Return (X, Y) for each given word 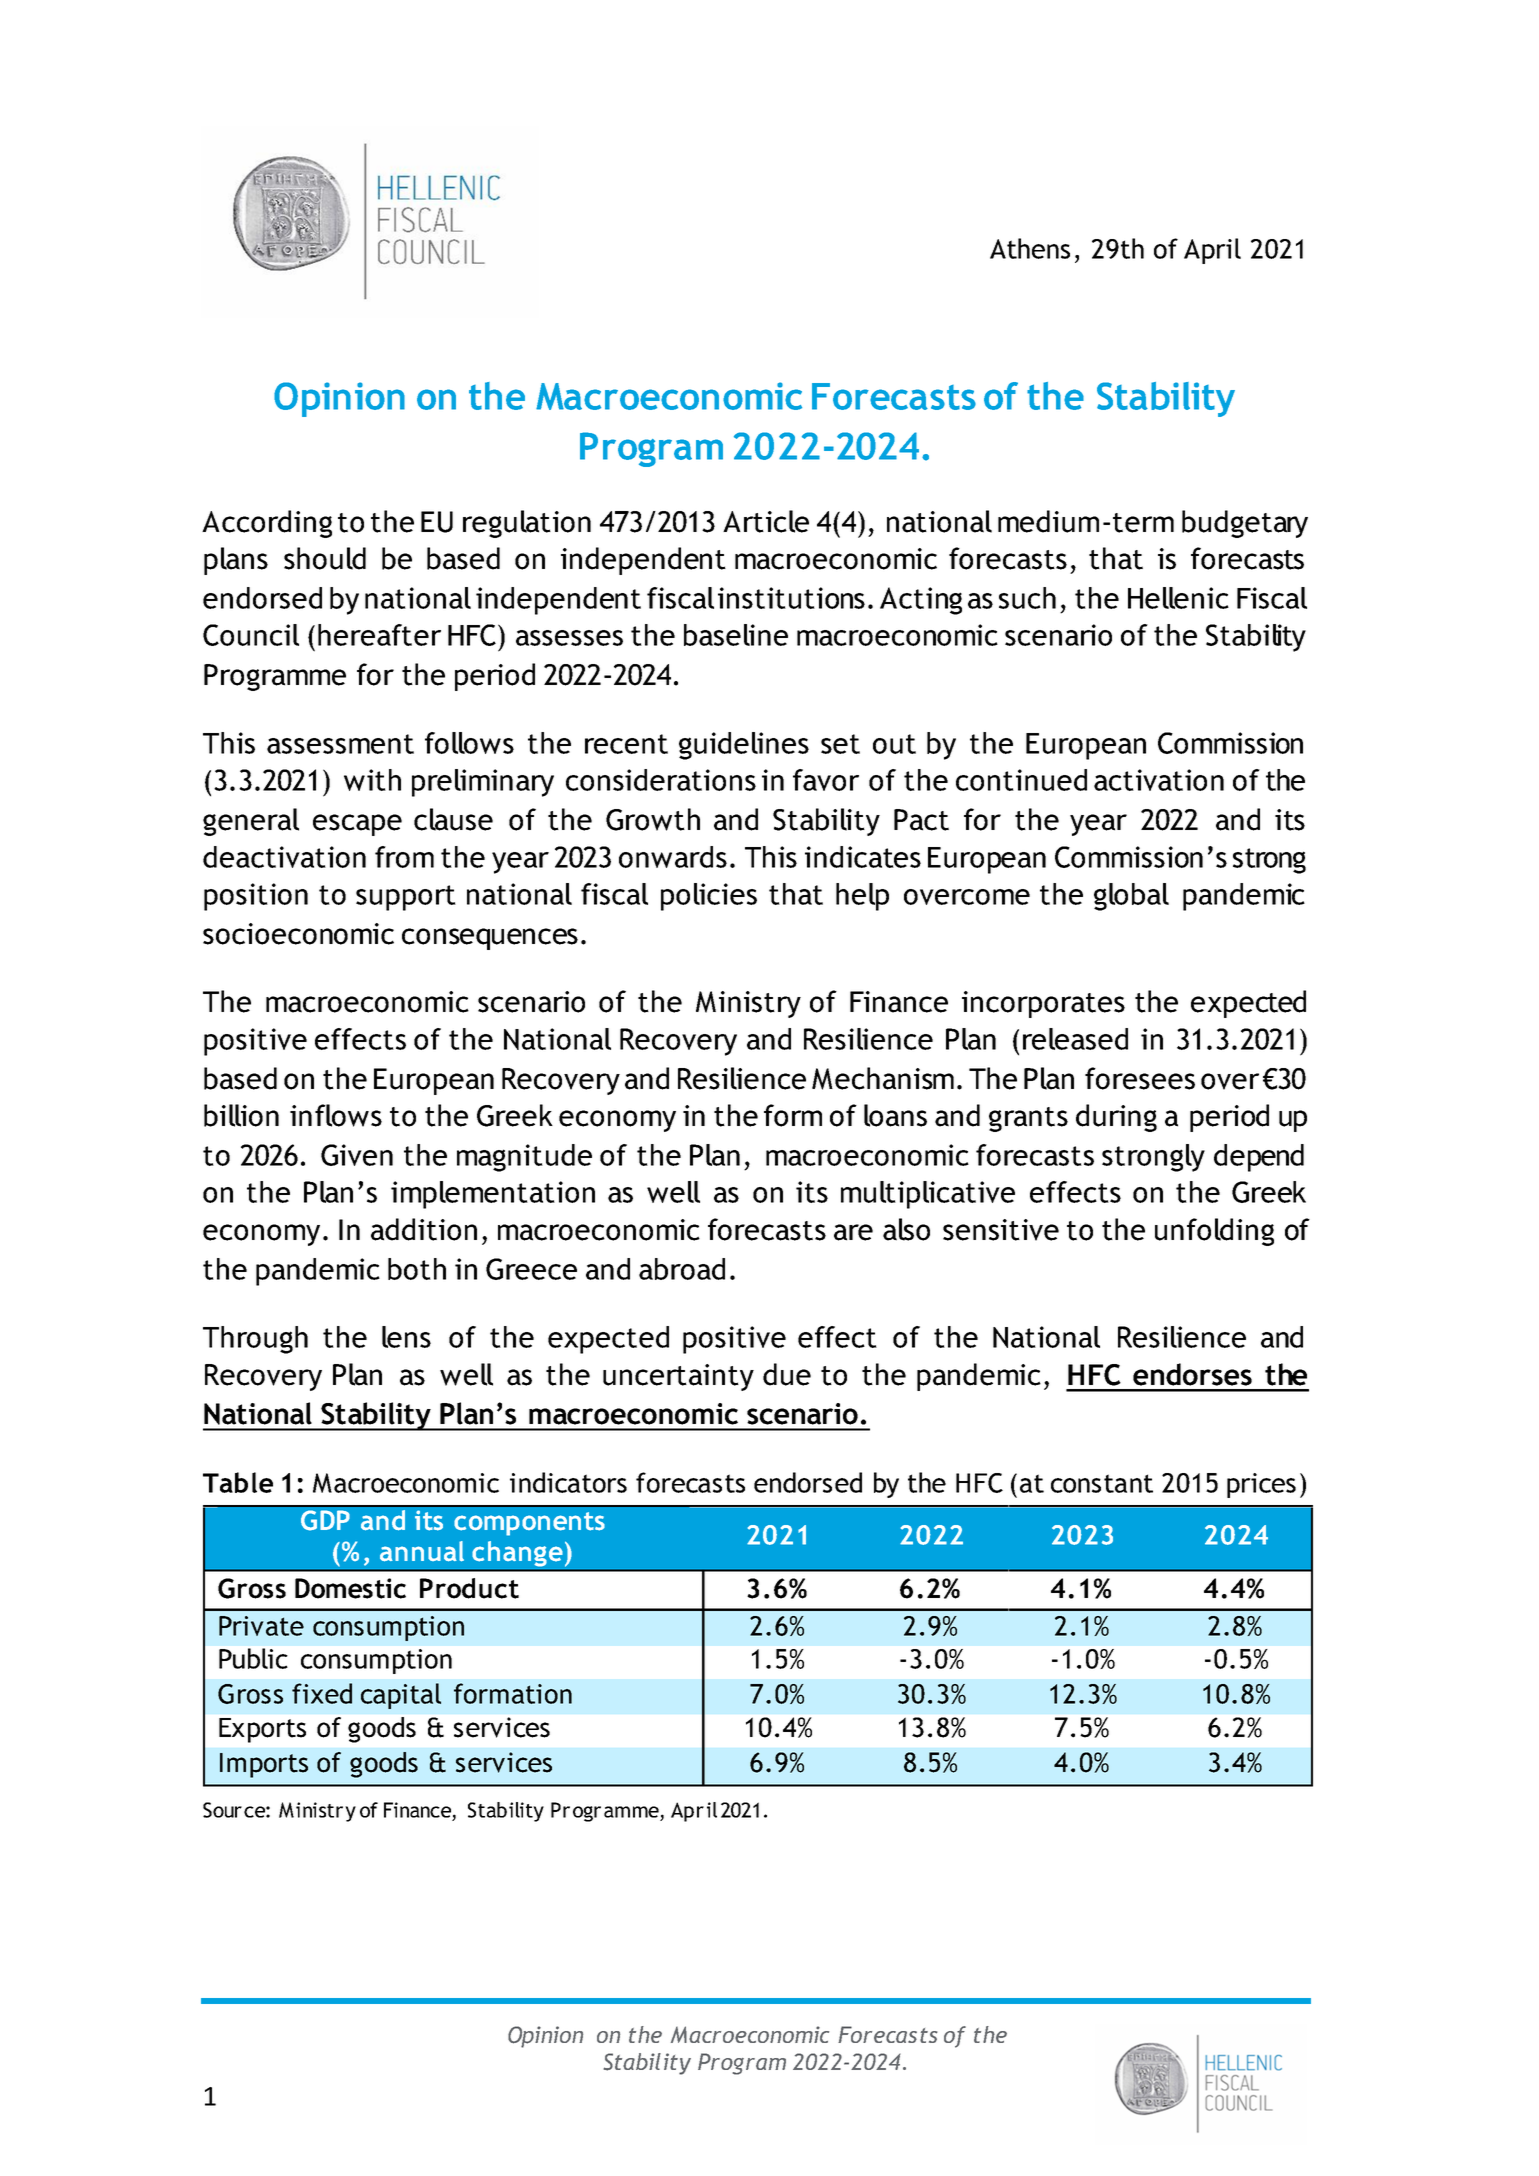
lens (406, 1337)
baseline (736, 635)
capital (401, 1696)
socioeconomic (298, 934)
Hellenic (1178, 598)
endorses (1192, 1374)
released (1075, 1039)
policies (709, 897)
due (787, 1374)
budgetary (1245, 524)
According (267, 524)
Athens (1030, 248)
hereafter (379, 635)
